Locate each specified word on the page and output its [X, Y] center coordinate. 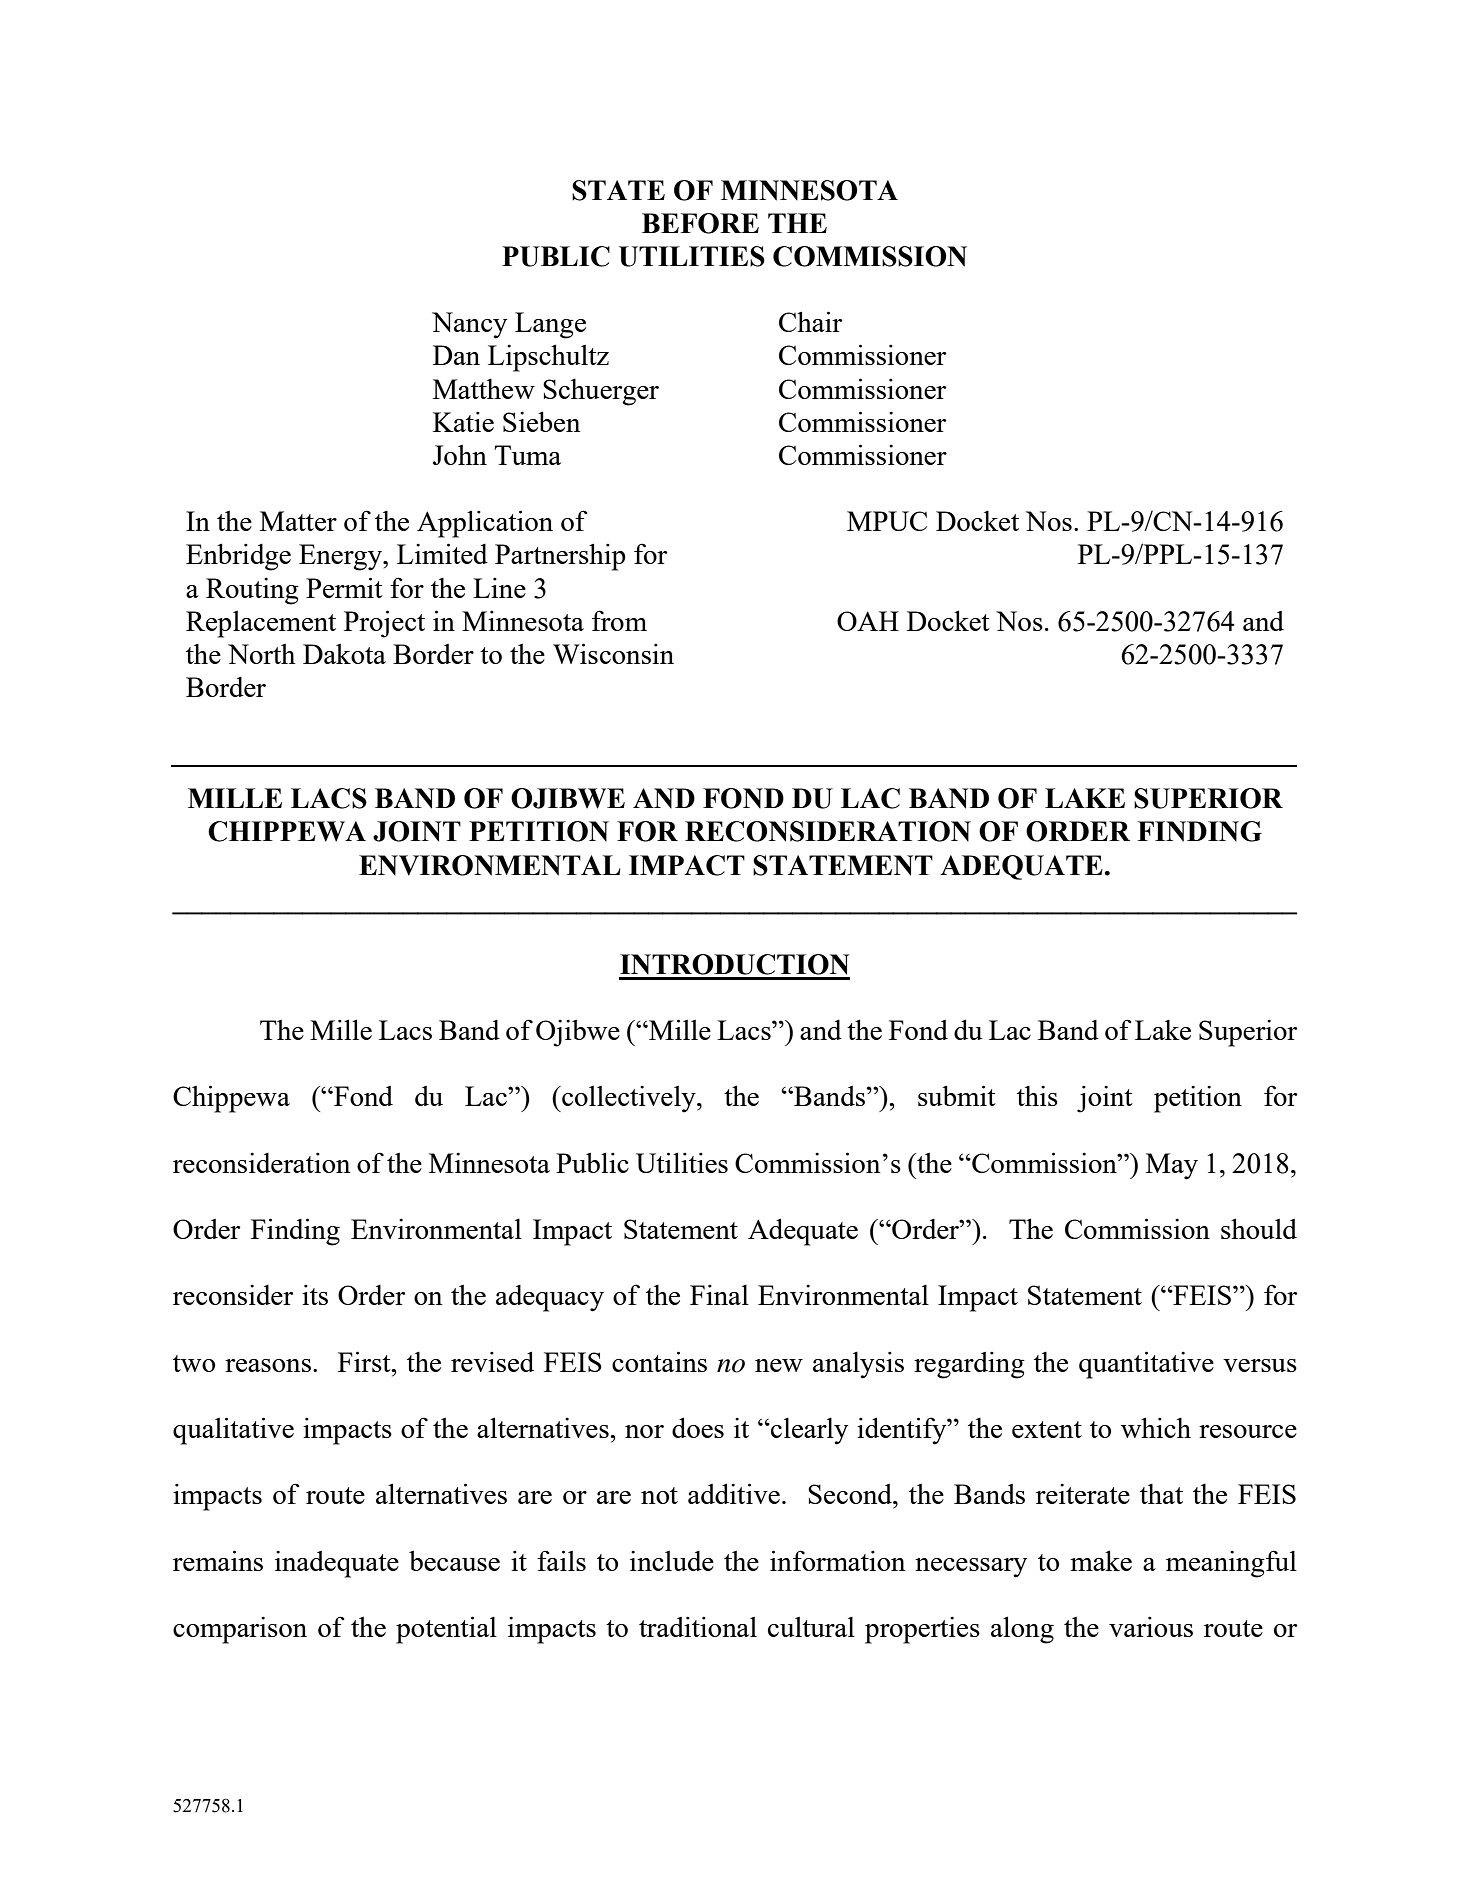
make [1101, 1560]
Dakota [344, 653]
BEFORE [700, 223]
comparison [240, 1630]
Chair [811, 321]
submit [957, 1095]
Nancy [469, 325]
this [1037, 1096]
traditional [698, 1627]
